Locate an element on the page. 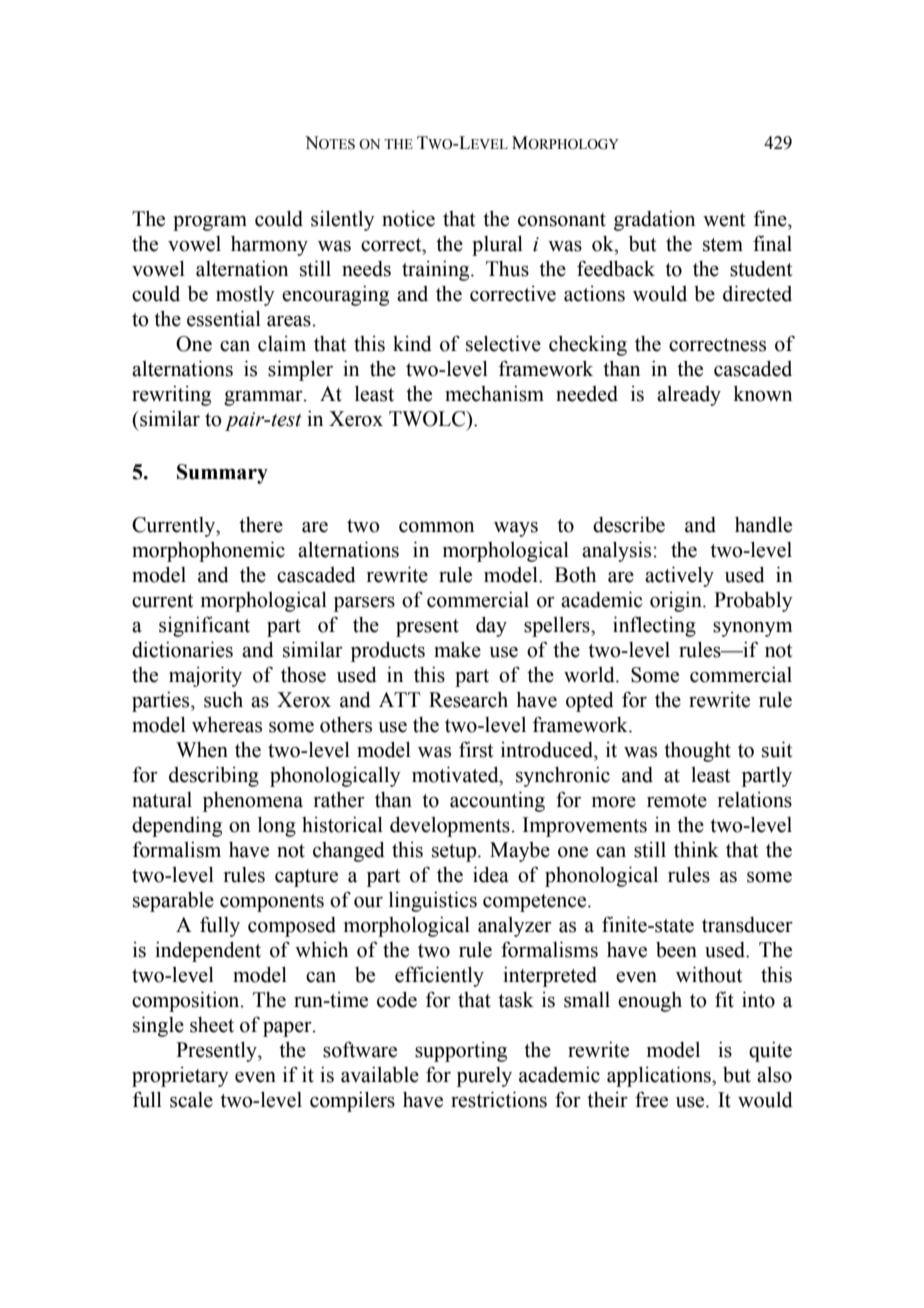 This page has width=924, height=1308. handle is located at coordinates (763, 524).
